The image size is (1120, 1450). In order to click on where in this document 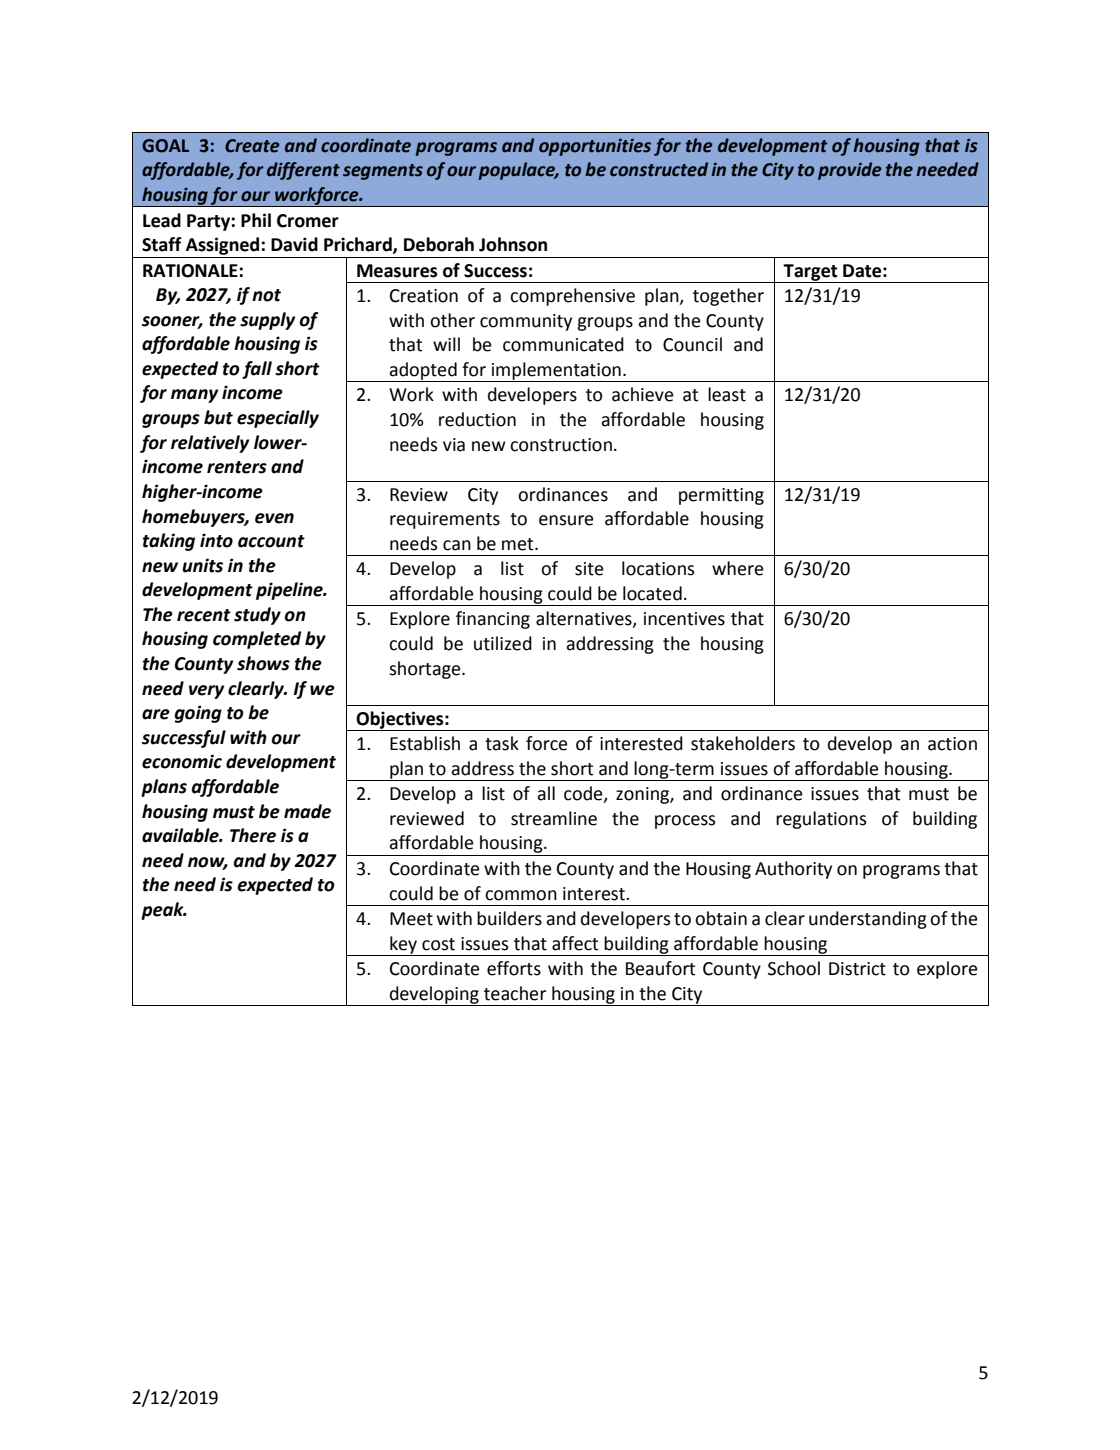, I will do `click(737, 568)`.
